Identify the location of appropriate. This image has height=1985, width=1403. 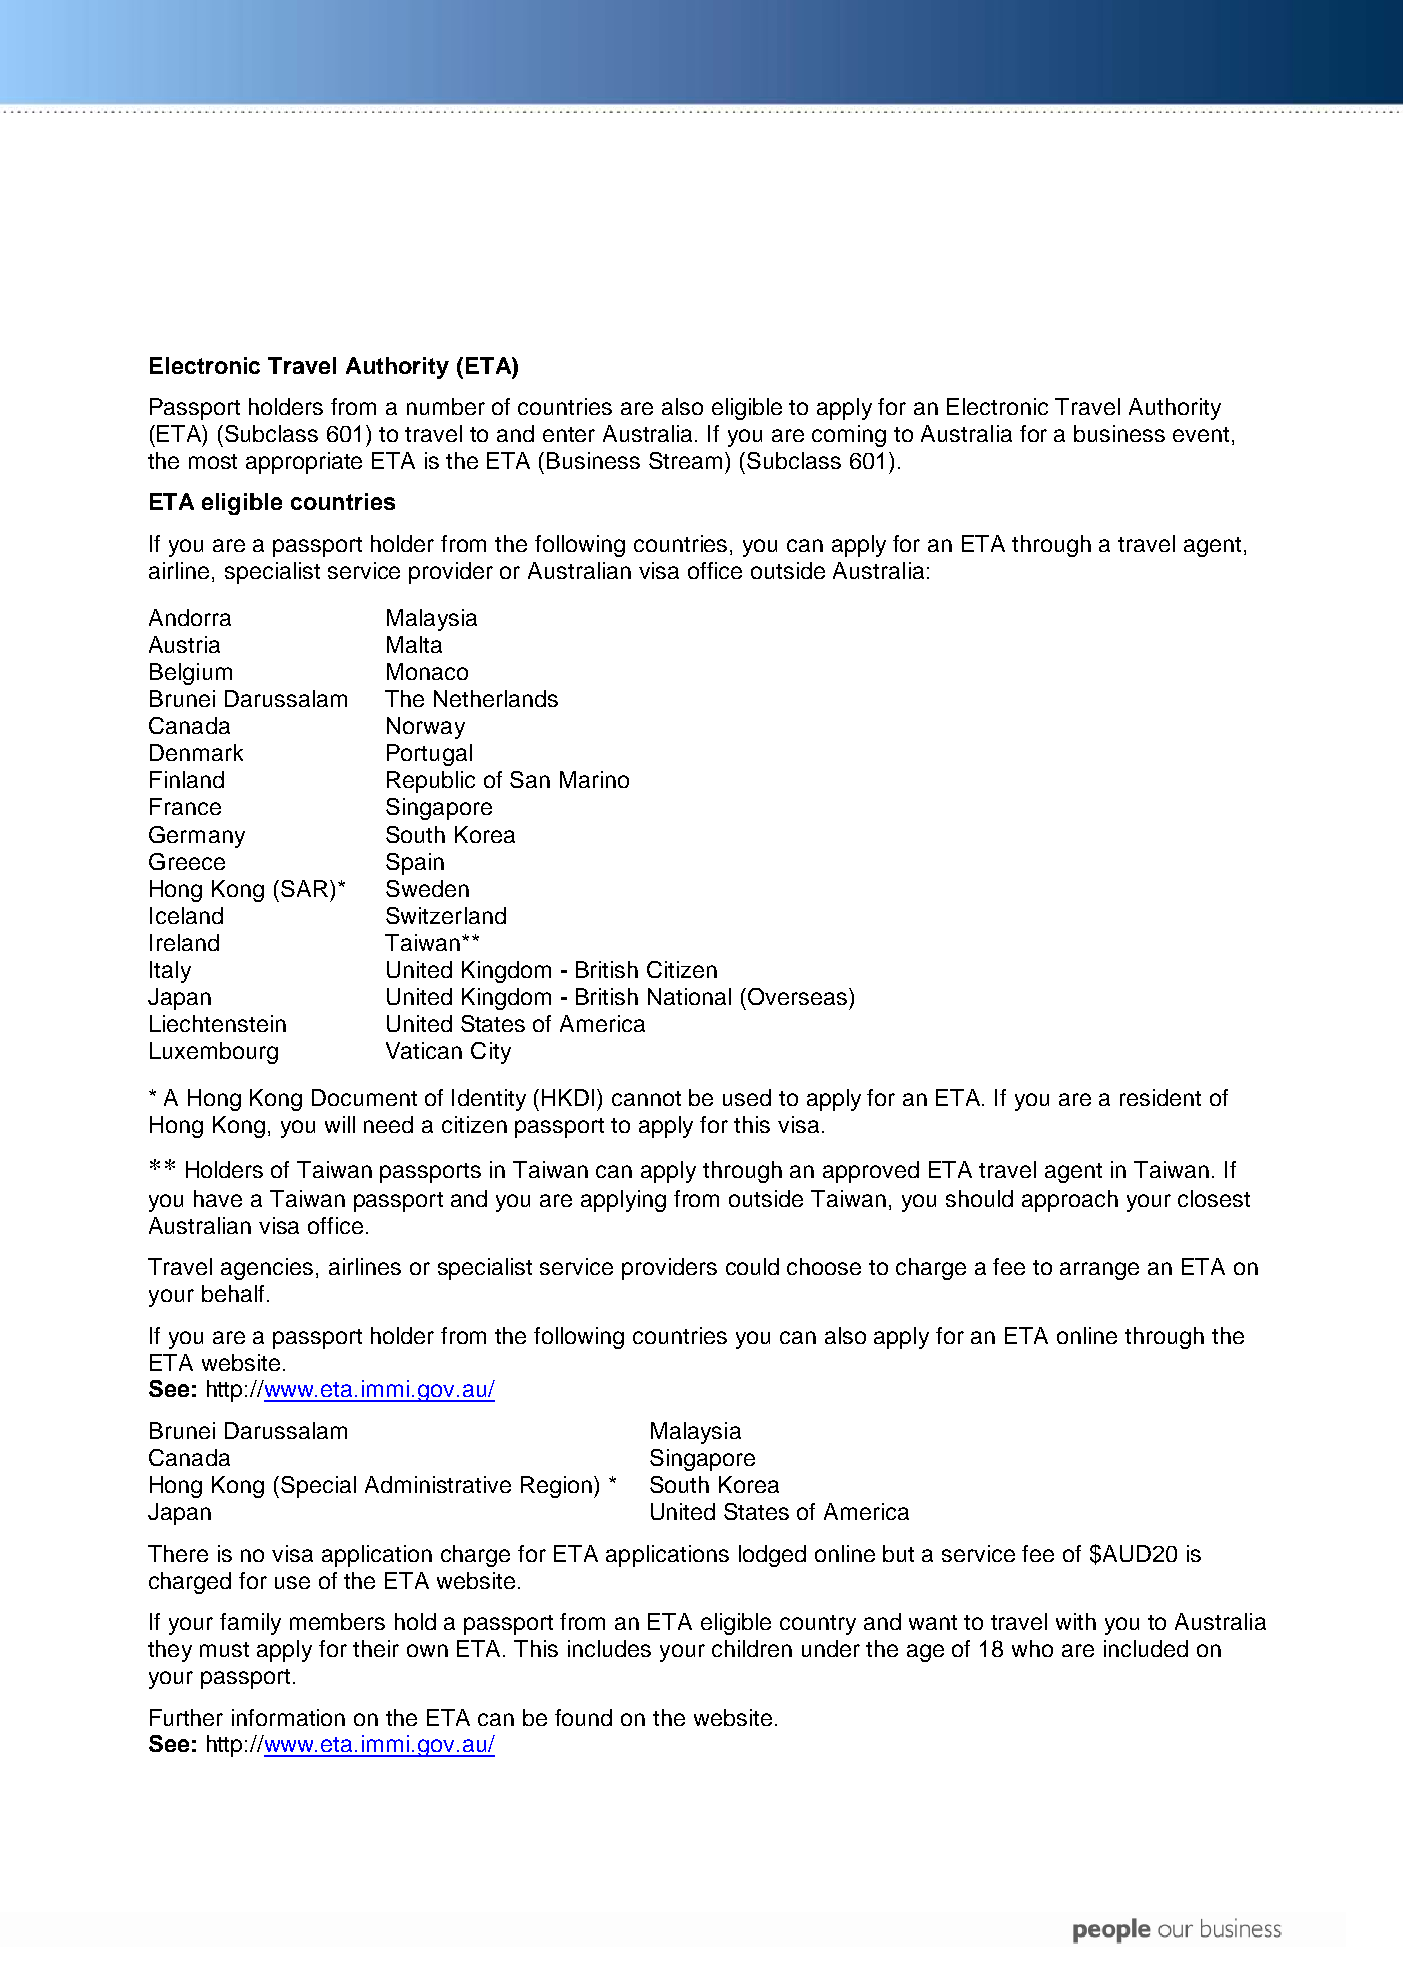
(304, 463).
